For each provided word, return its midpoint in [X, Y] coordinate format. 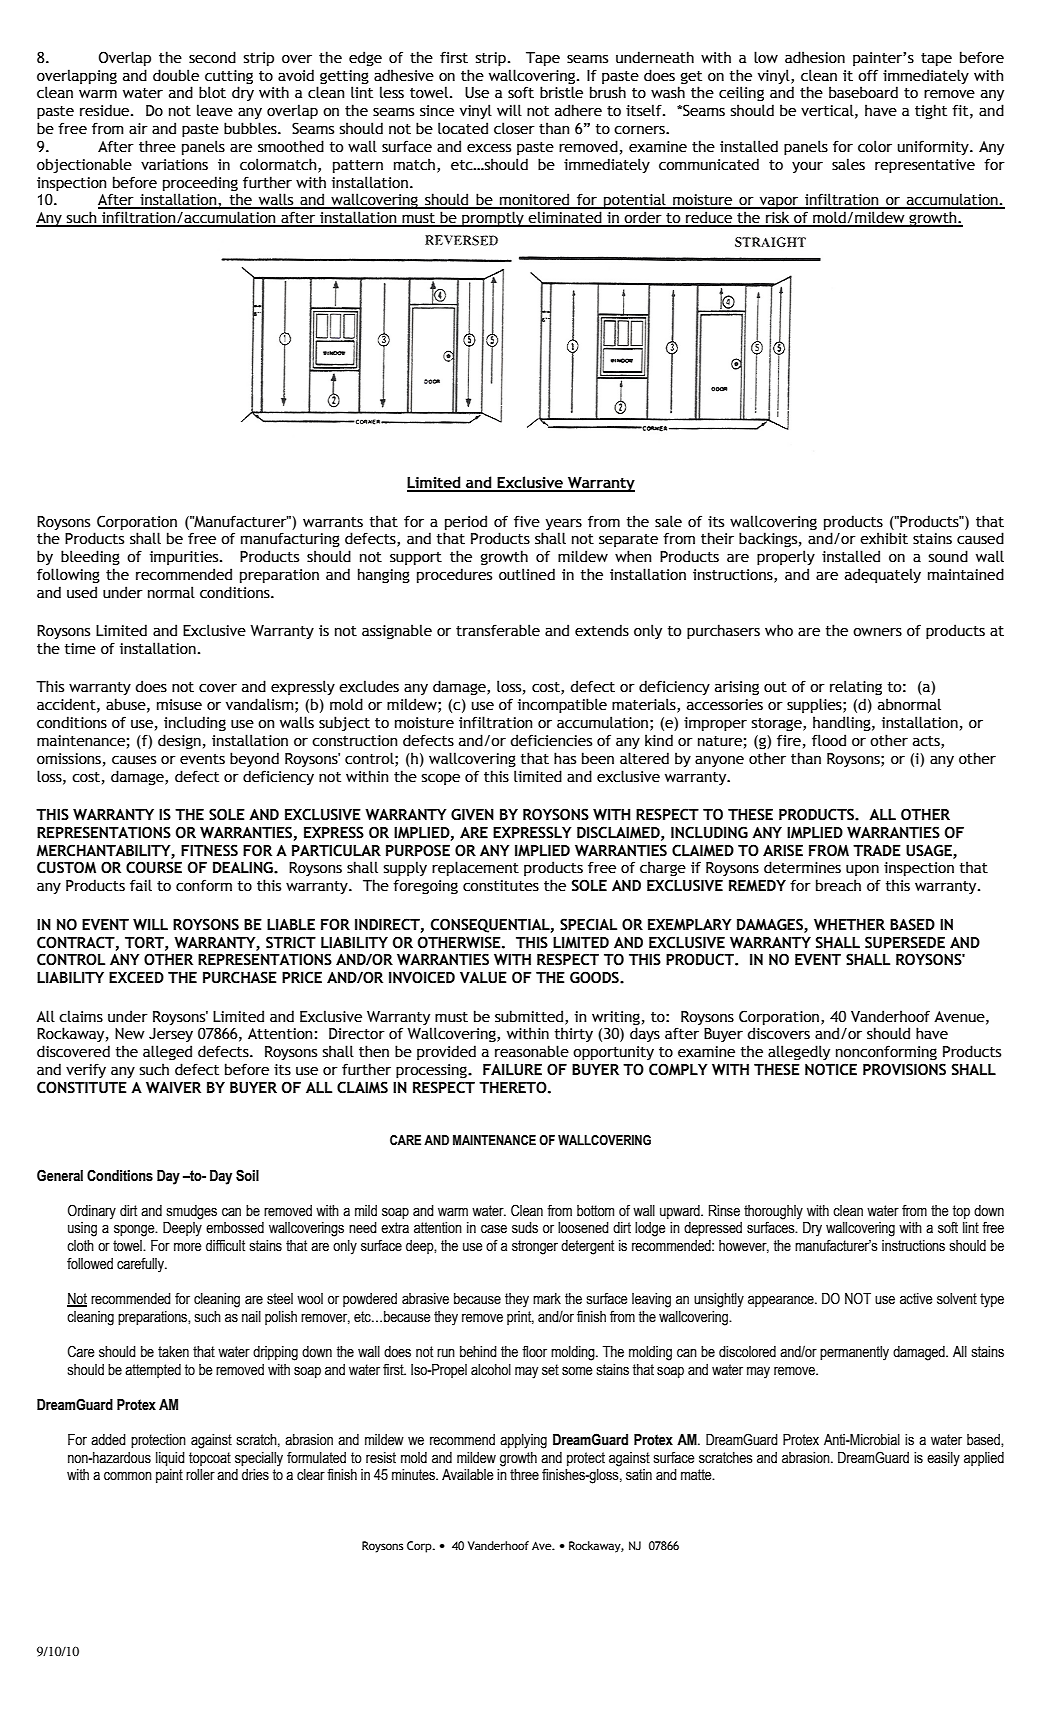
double [176, 75]
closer [514, 128]
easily [943, 1459]
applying [523, 1441]
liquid [170, 1459]
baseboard [863, 92]
